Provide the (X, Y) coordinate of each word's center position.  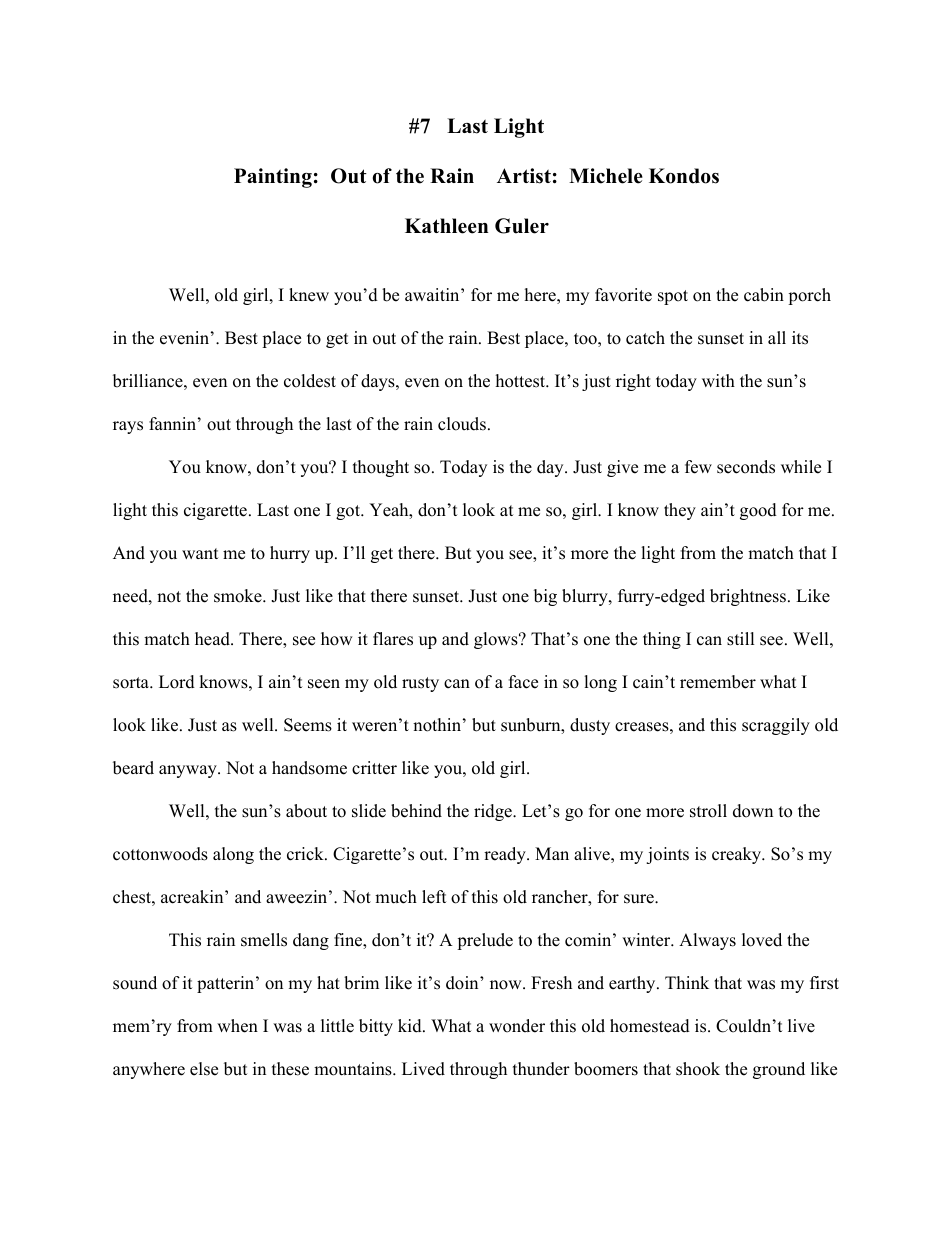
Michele (606, 176)
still (741, 639)
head (213, 639)
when (237, 1026)
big (545, 597)
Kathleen (446, 226)
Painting (273, 178)
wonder (517, 1026)
